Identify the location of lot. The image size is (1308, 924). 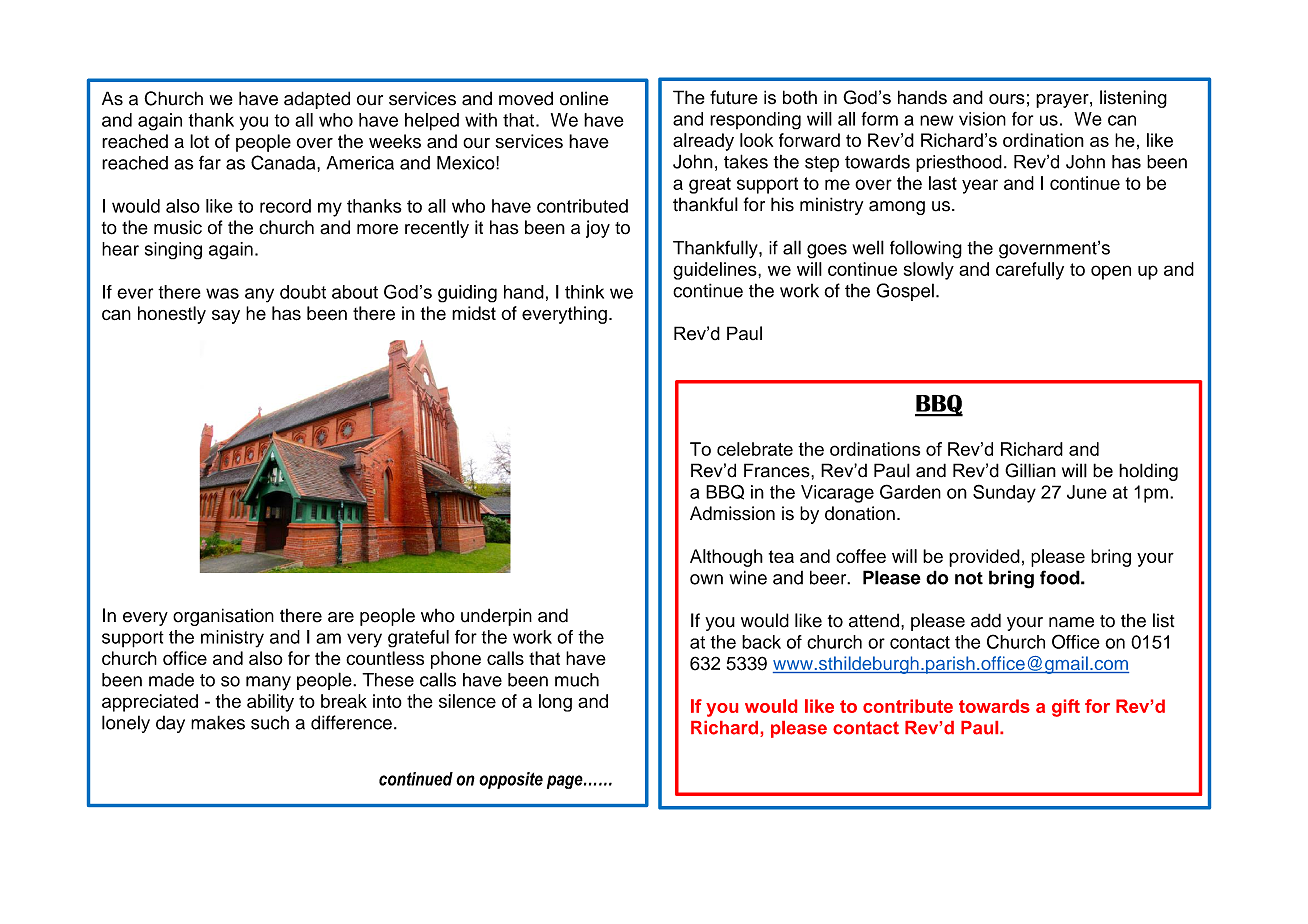
(199, 141).
